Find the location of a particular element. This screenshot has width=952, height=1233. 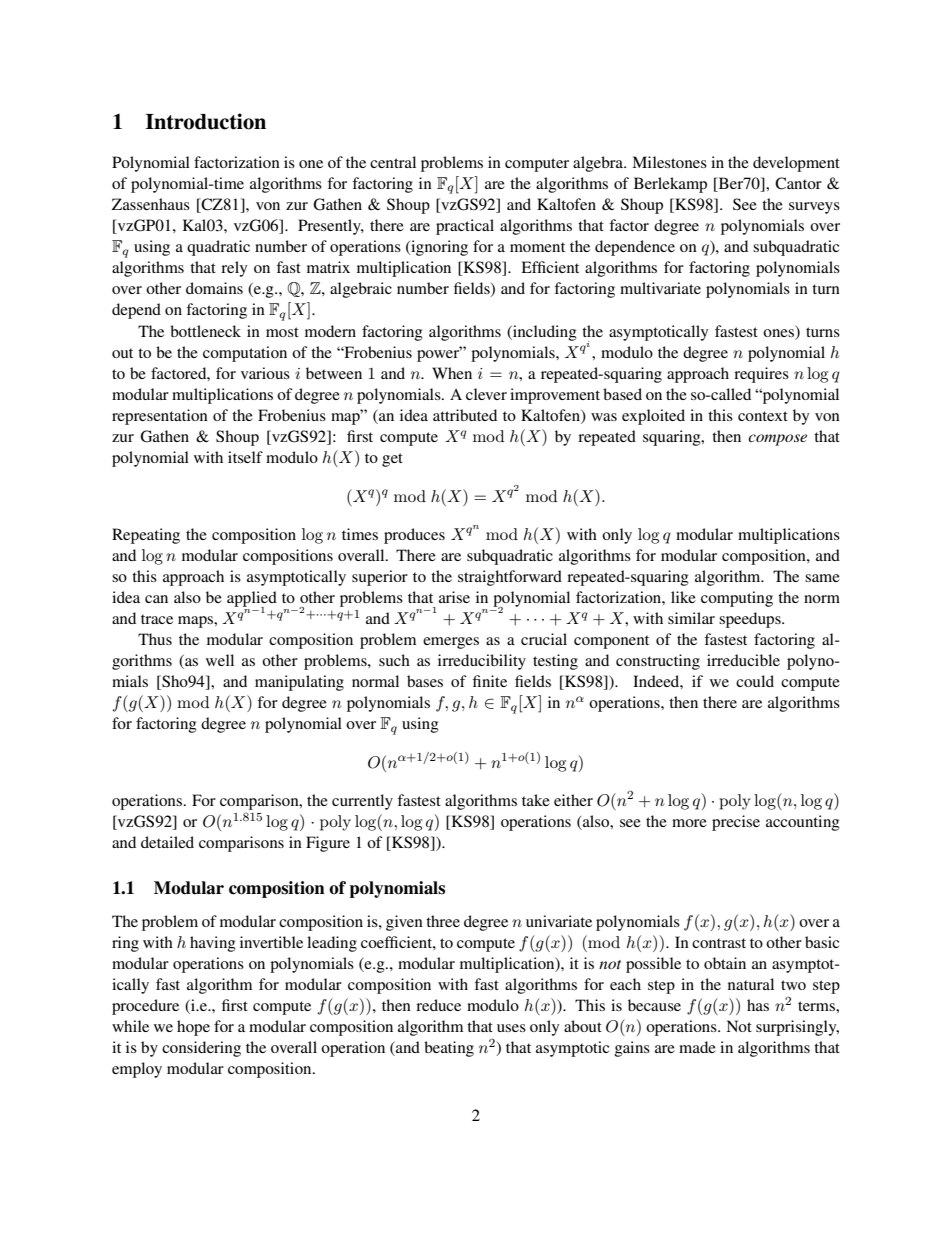

itself is located at coordinates (245, 457).
